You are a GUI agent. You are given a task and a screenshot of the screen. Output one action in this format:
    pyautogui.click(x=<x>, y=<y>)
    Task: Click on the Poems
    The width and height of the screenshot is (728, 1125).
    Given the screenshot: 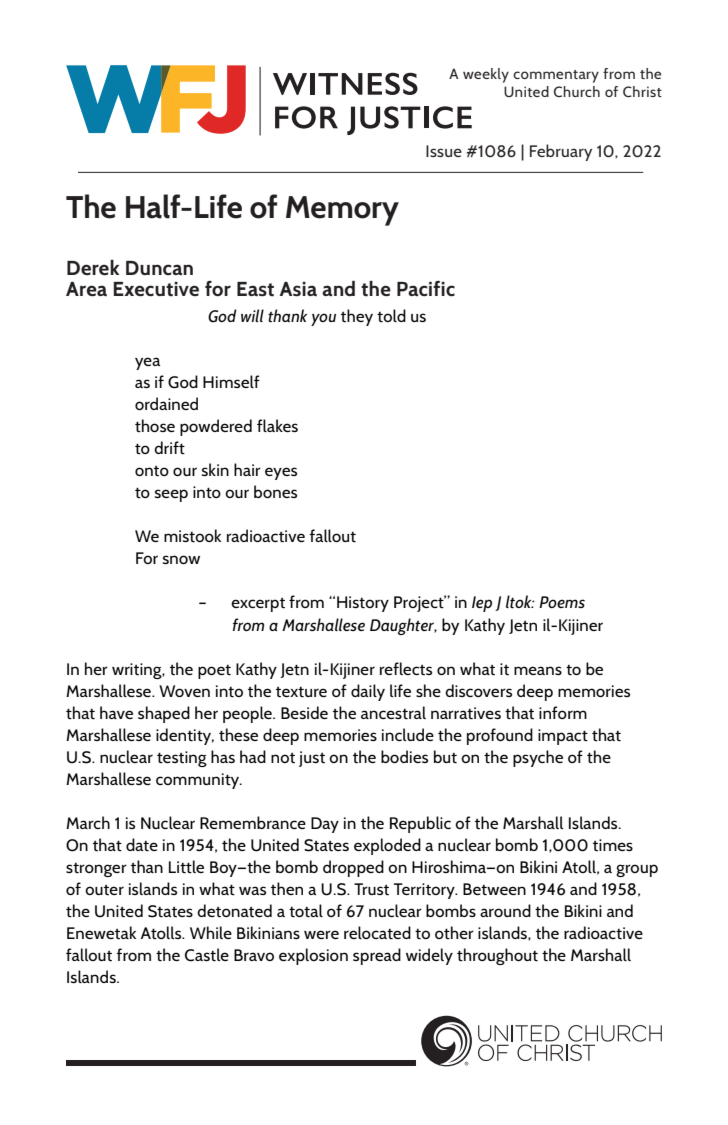 What is the action you would take?
    pyautogui.click(x=562, y=602)
